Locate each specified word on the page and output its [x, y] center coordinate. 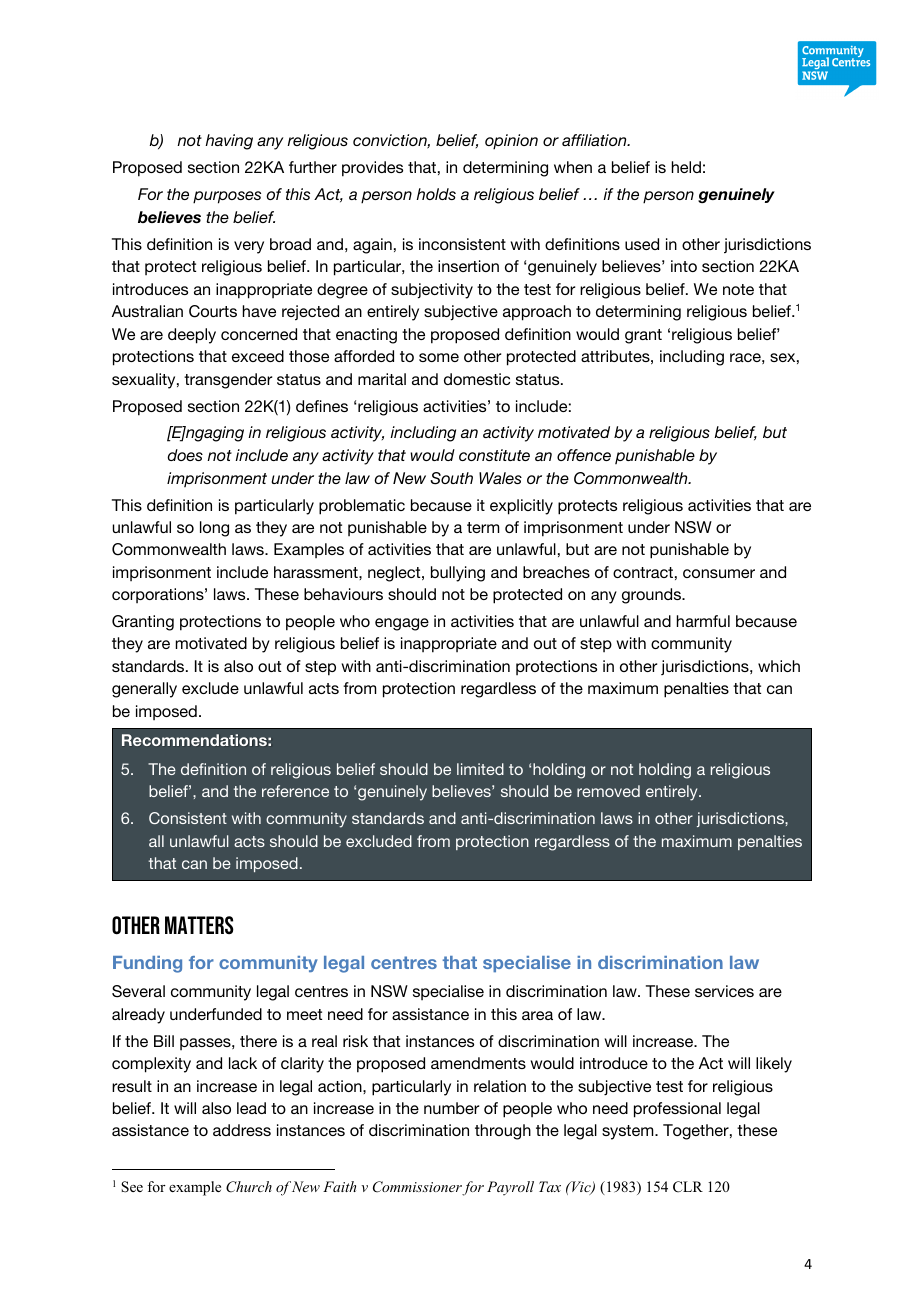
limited [480, 769]
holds [436, 194]
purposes [227, 197]
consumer [719, 573]
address [242, 1130]
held [686, 167]
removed [608, 791]
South [451, 478]
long [214, 529]
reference [295, 791]
